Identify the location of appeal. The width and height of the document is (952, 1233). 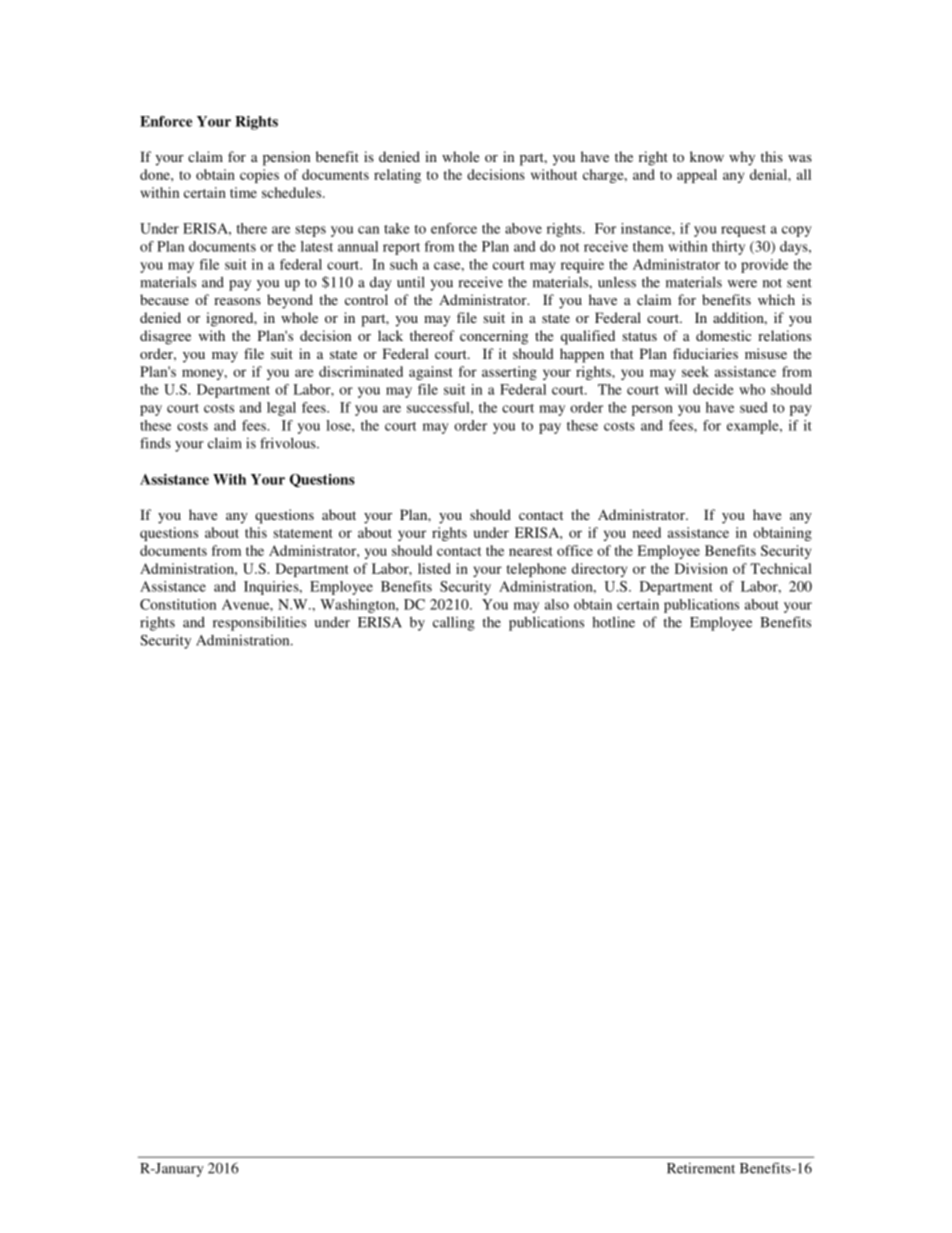
(697, 176).
